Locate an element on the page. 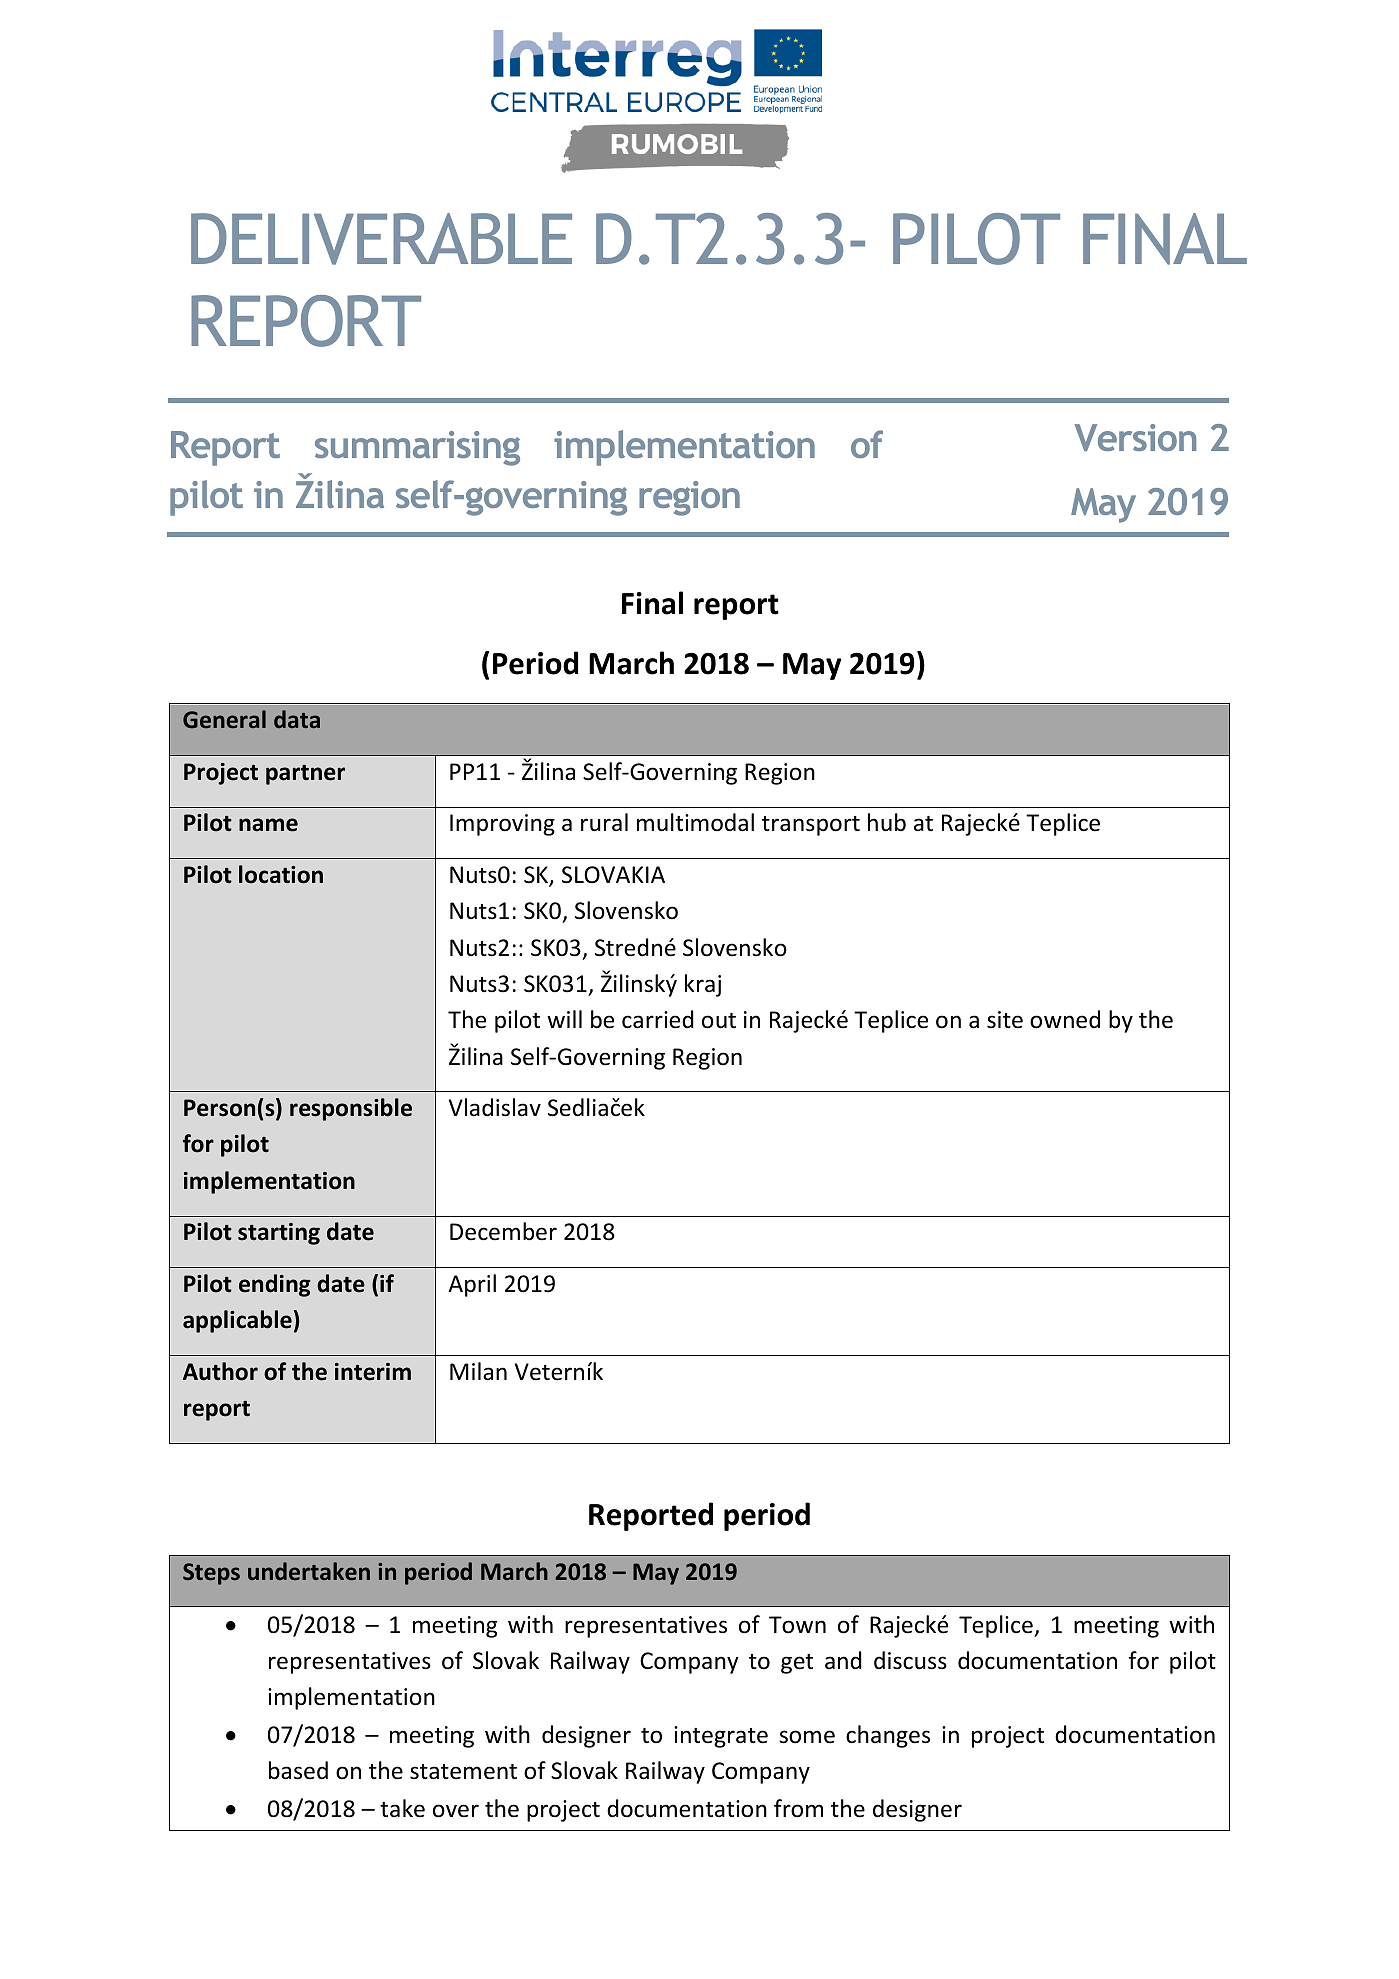 The height and width of the page is (1979, 1399). carried is located at coordinates (658, 1019).
